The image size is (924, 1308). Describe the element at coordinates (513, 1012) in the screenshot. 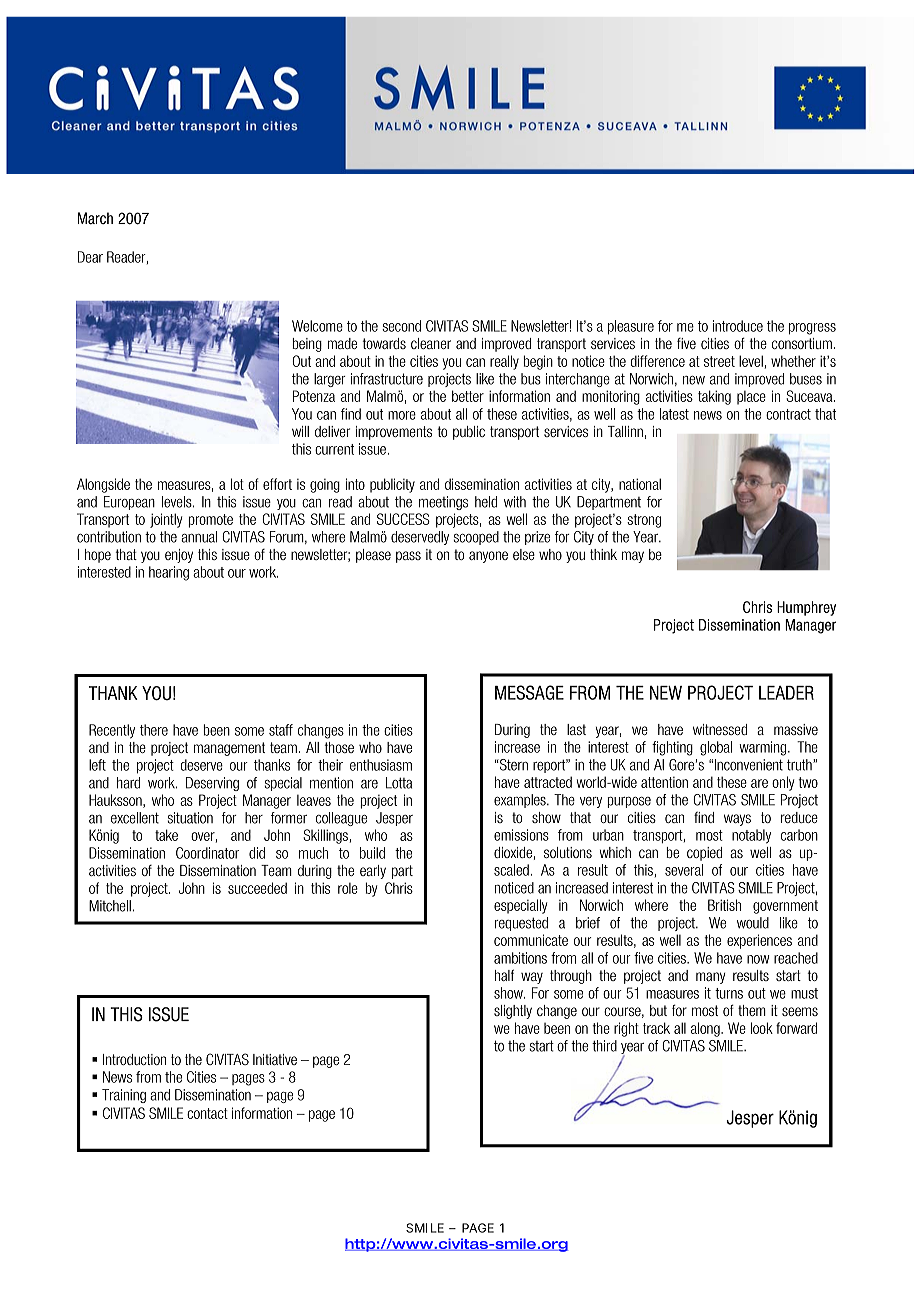

I see `slightly` at that location.
